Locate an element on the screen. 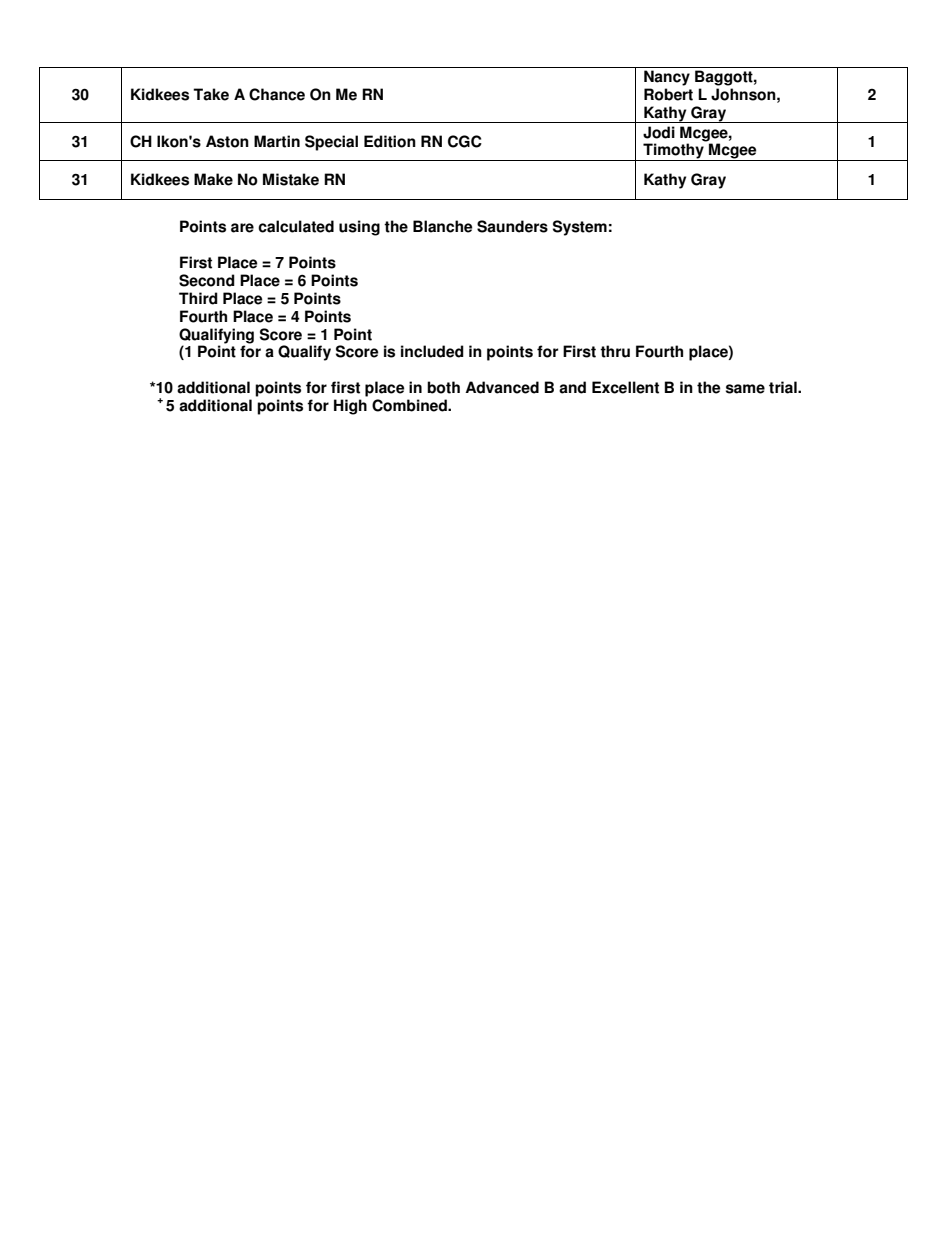 This screenshot has width=952, height=1233. Robert is located at coordinates (668, 94).
